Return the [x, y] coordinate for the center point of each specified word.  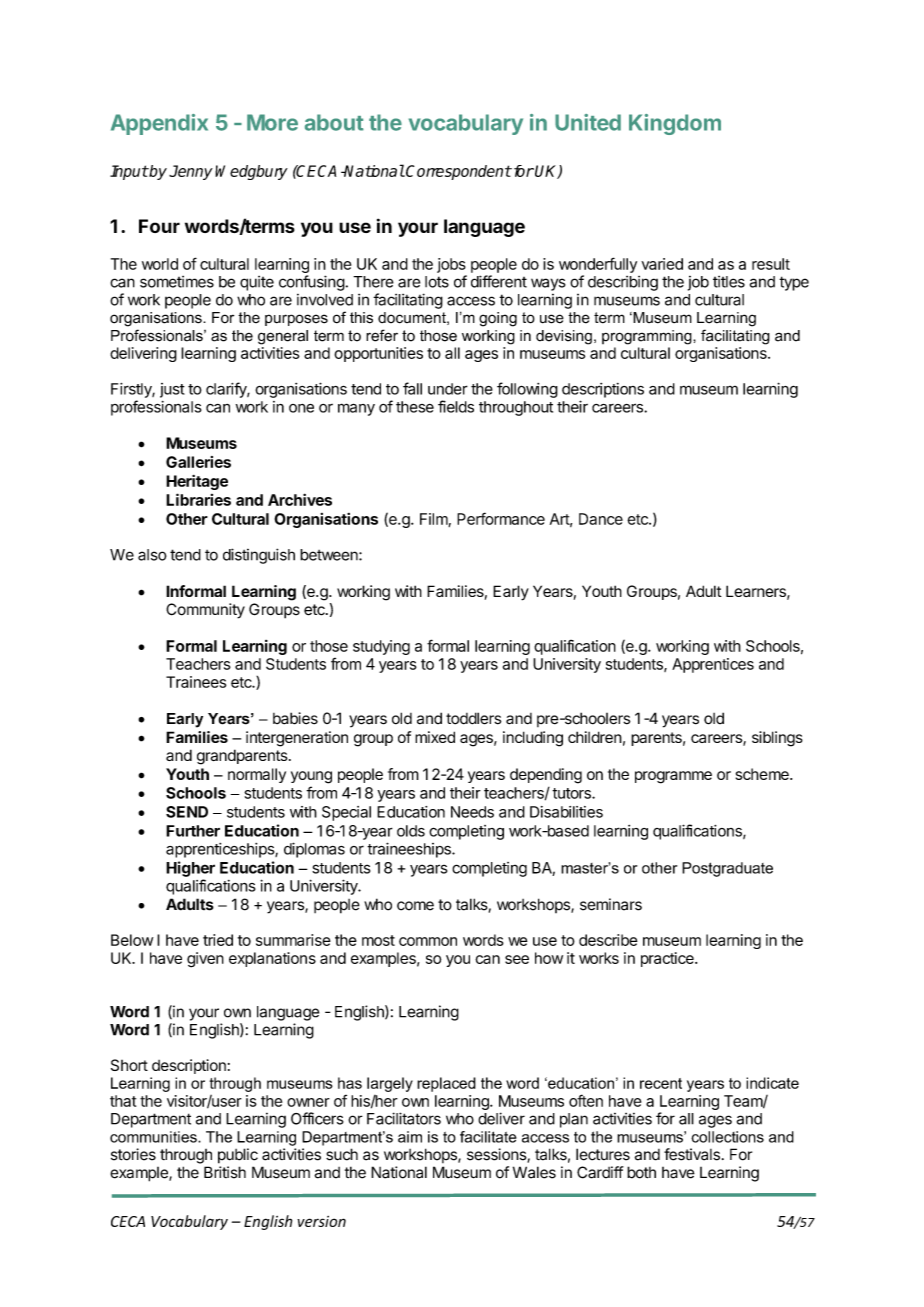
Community [205, 611]
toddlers [473, 718]
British [225, 1172]
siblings [777, 739]
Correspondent [458, 172]
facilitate [488, 1137]
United [588, 122]
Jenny [191, 172]
